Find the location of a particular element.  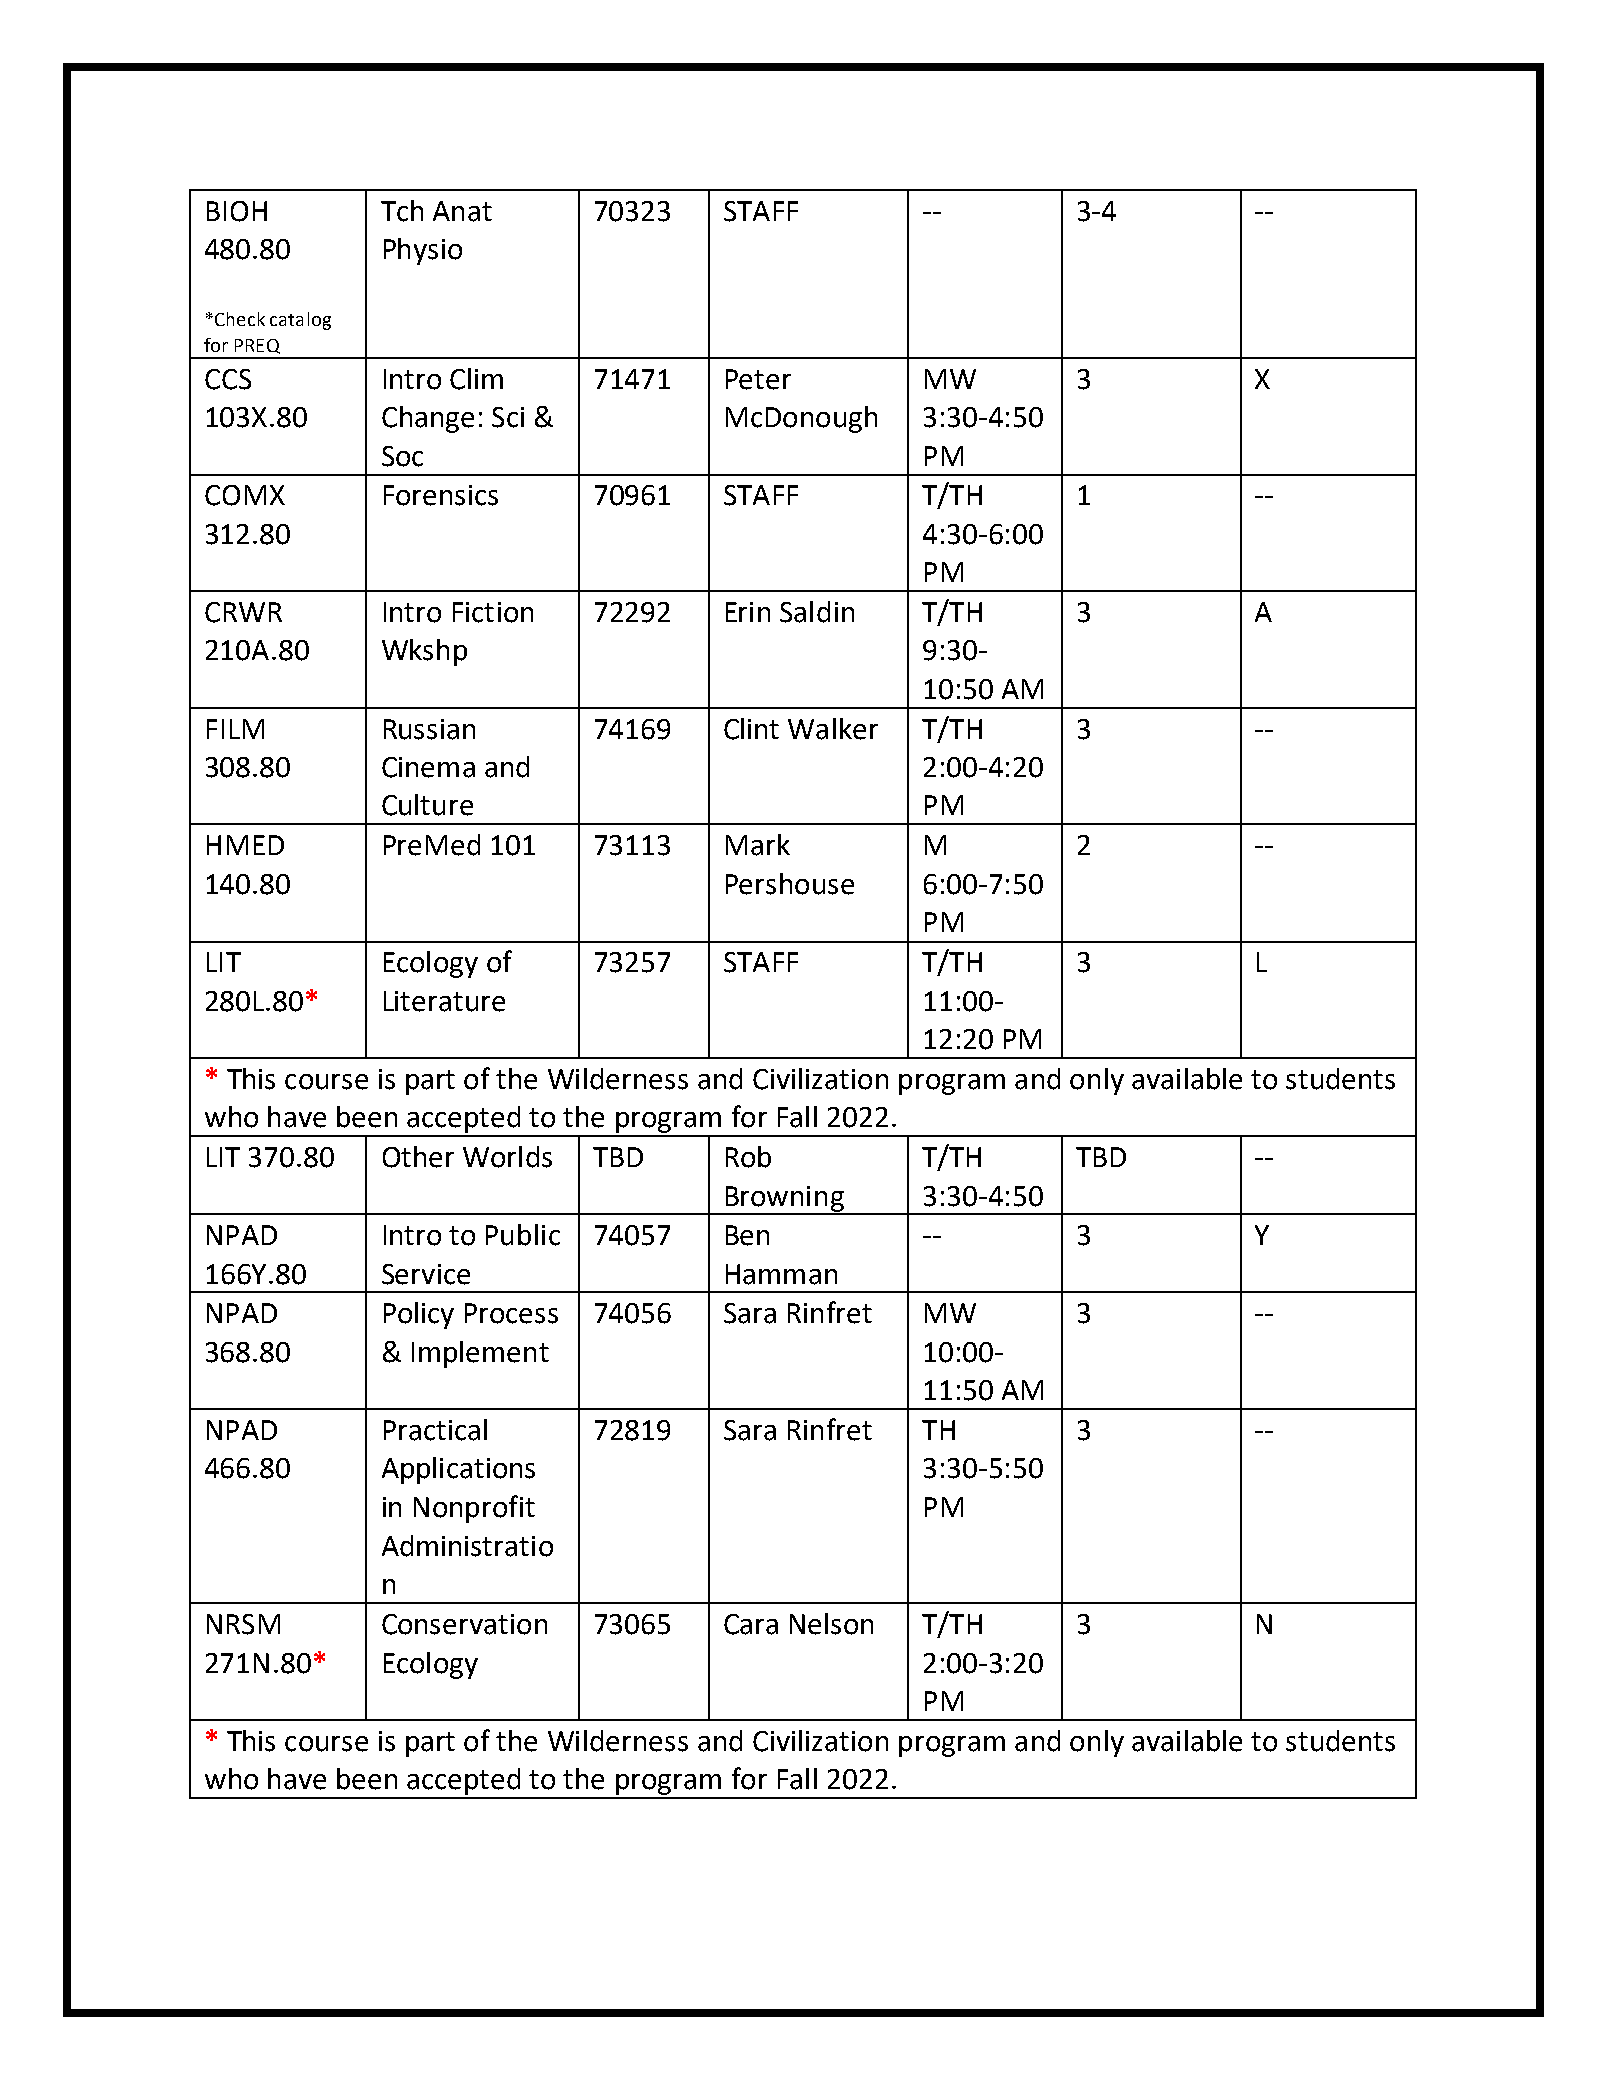

Ben is located at coordinates (747, 1235).
